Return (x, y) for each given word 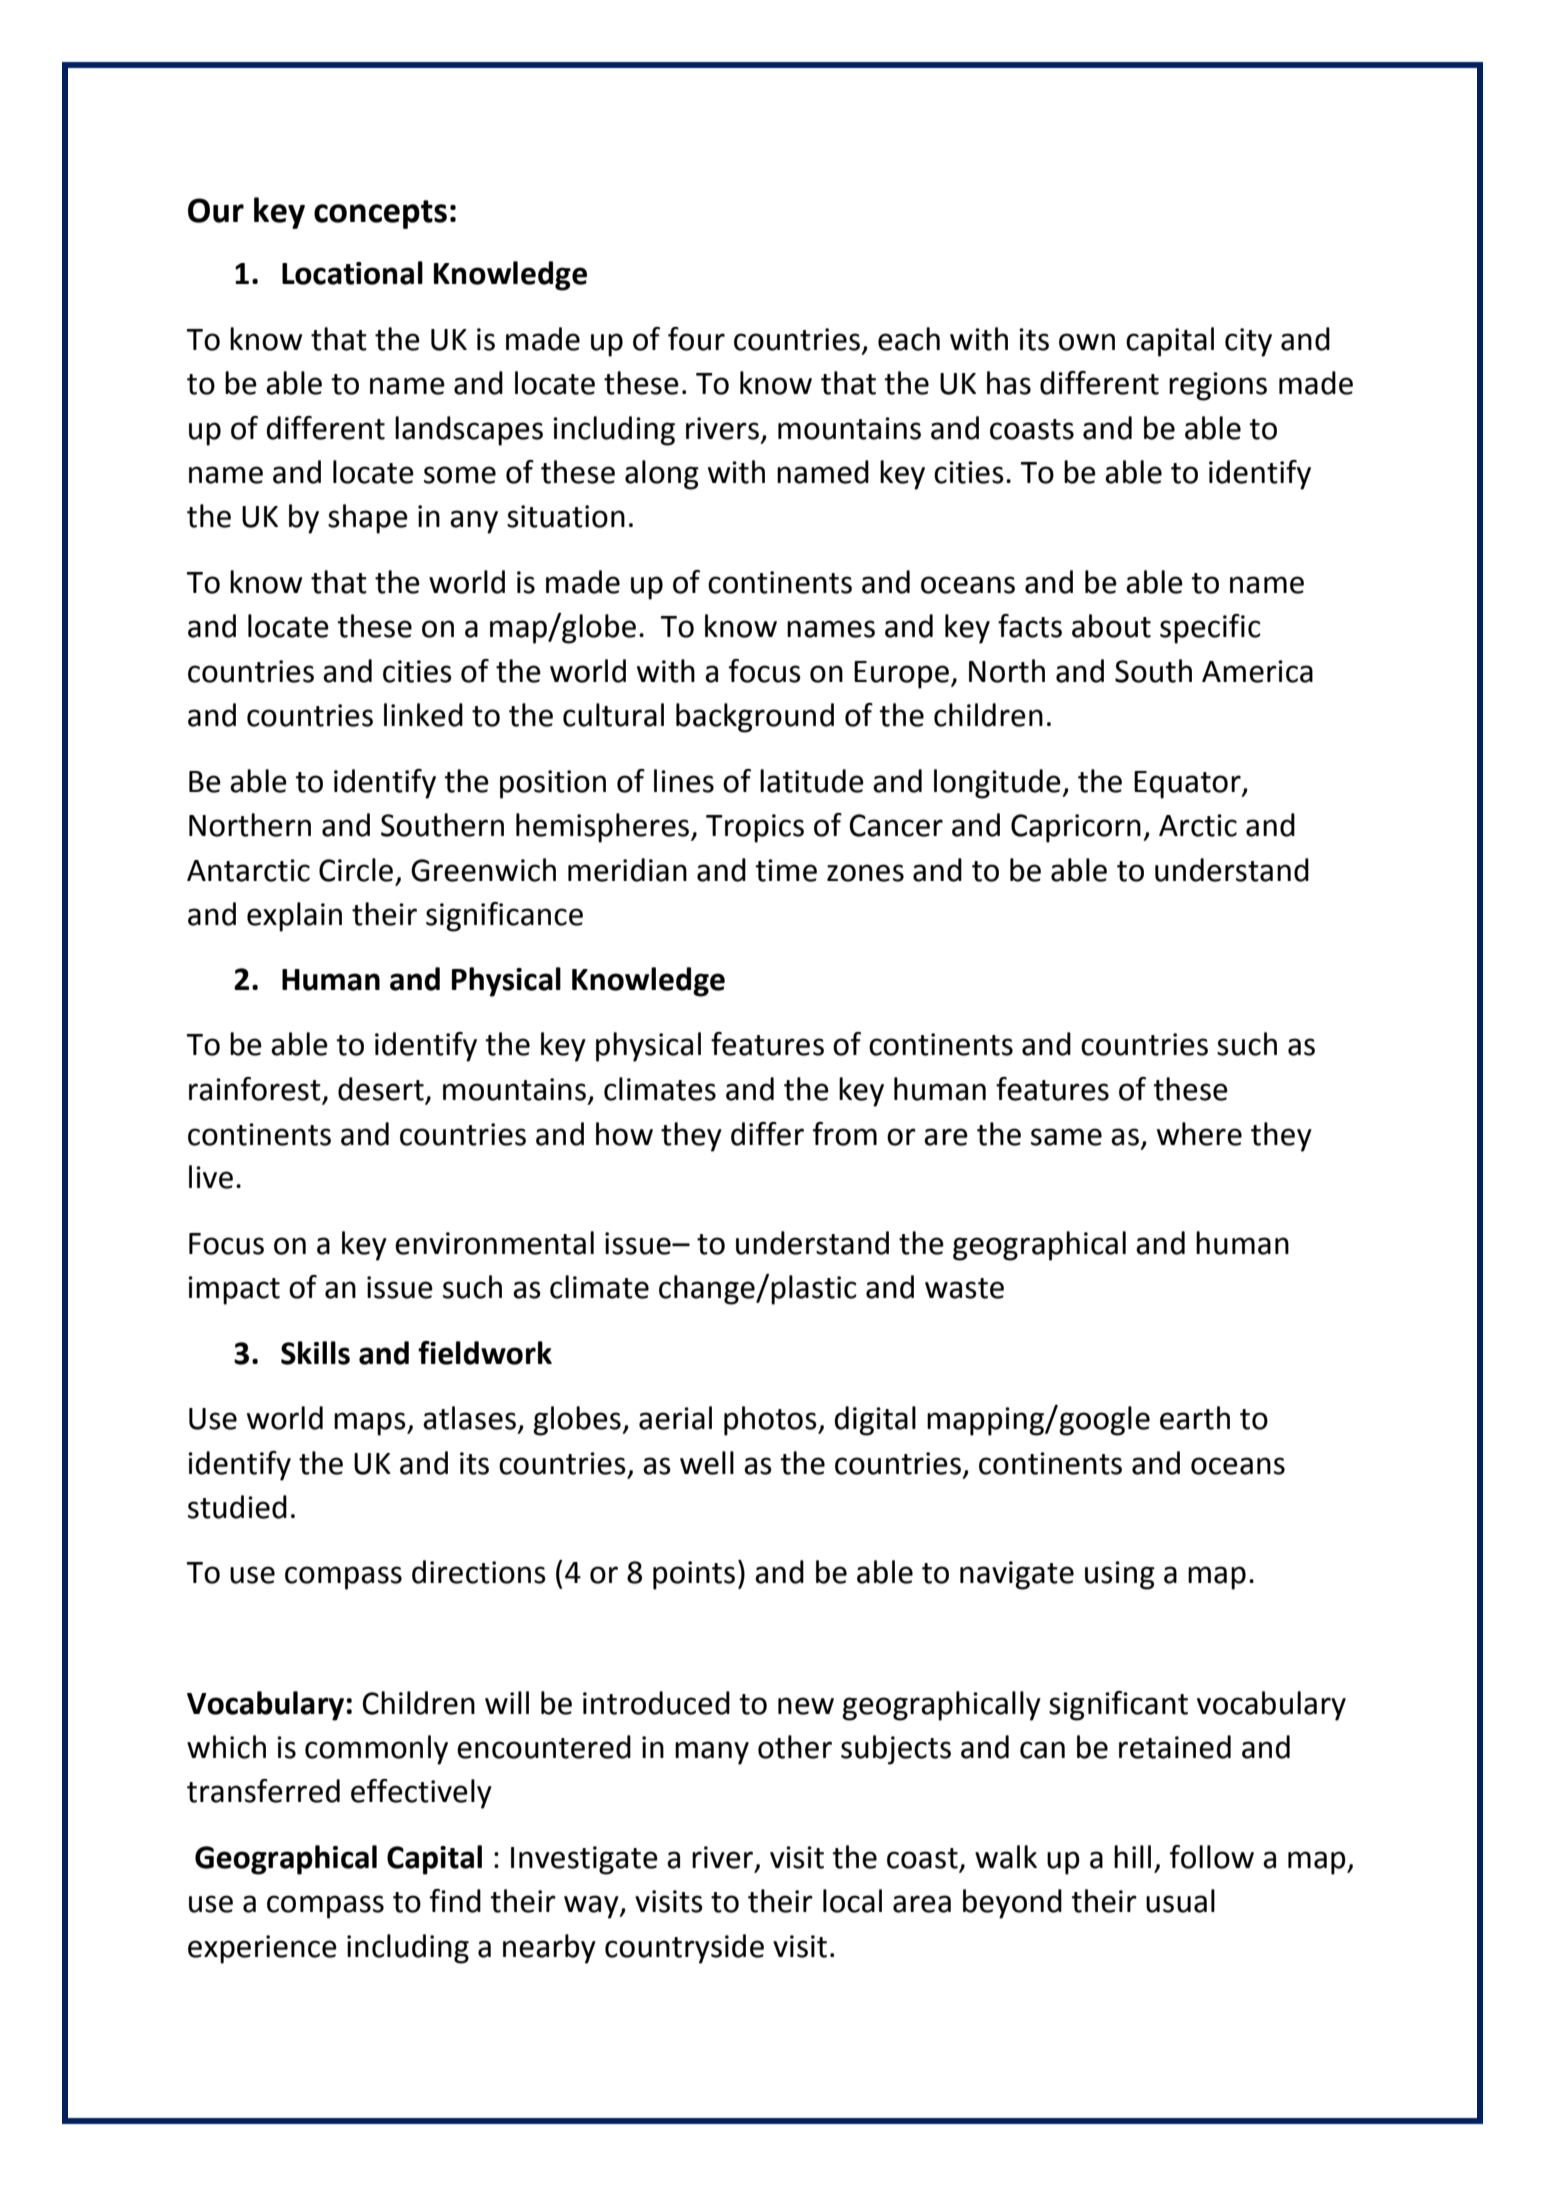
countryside (684, 1949)
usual (1180, 1901)
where (1199, 1134)
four (696, 339)
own (1087, 342)
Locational (352, 273)
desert (382, 1090)
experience (262, 1949)
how (624, 1134)
